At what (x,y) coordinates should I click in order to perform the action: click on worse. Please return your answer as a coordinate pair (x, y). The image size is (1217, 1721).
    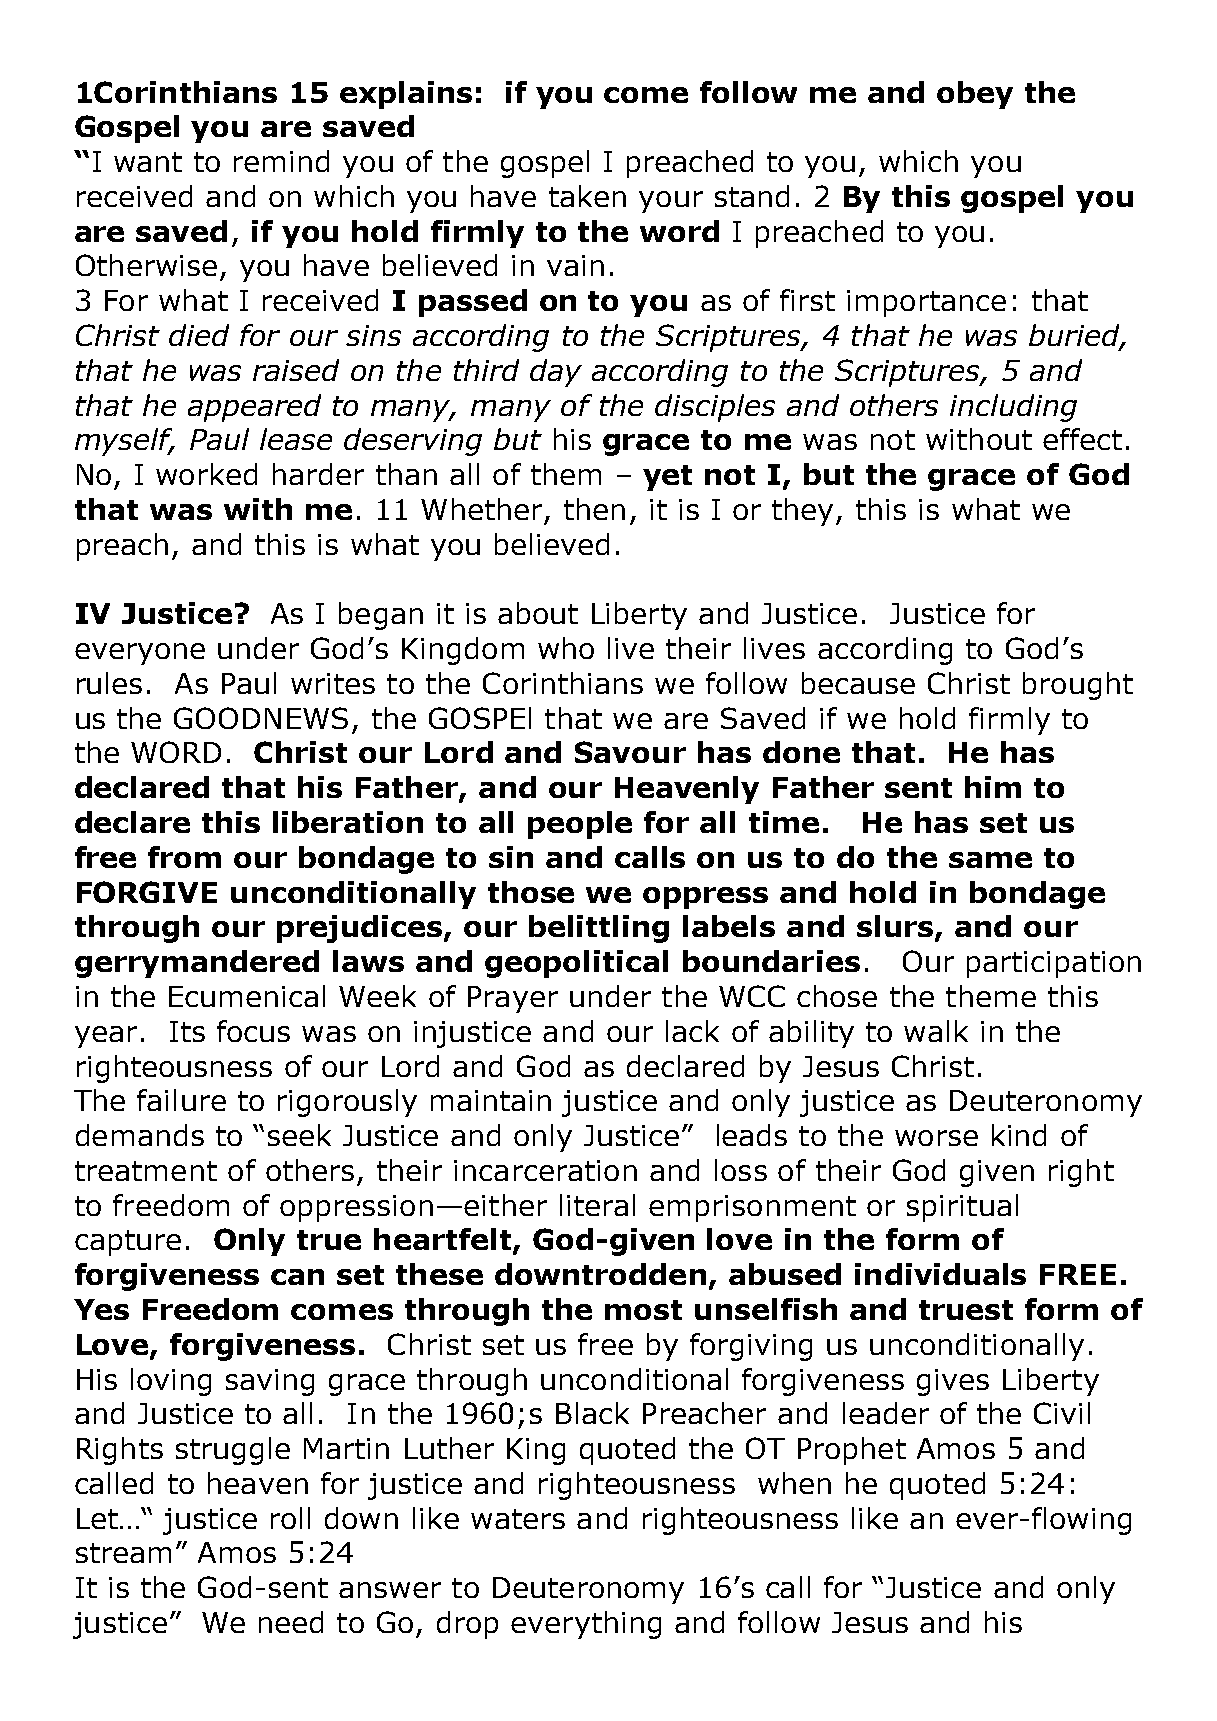
    Looking at the image, I should click on (936, 1138).
